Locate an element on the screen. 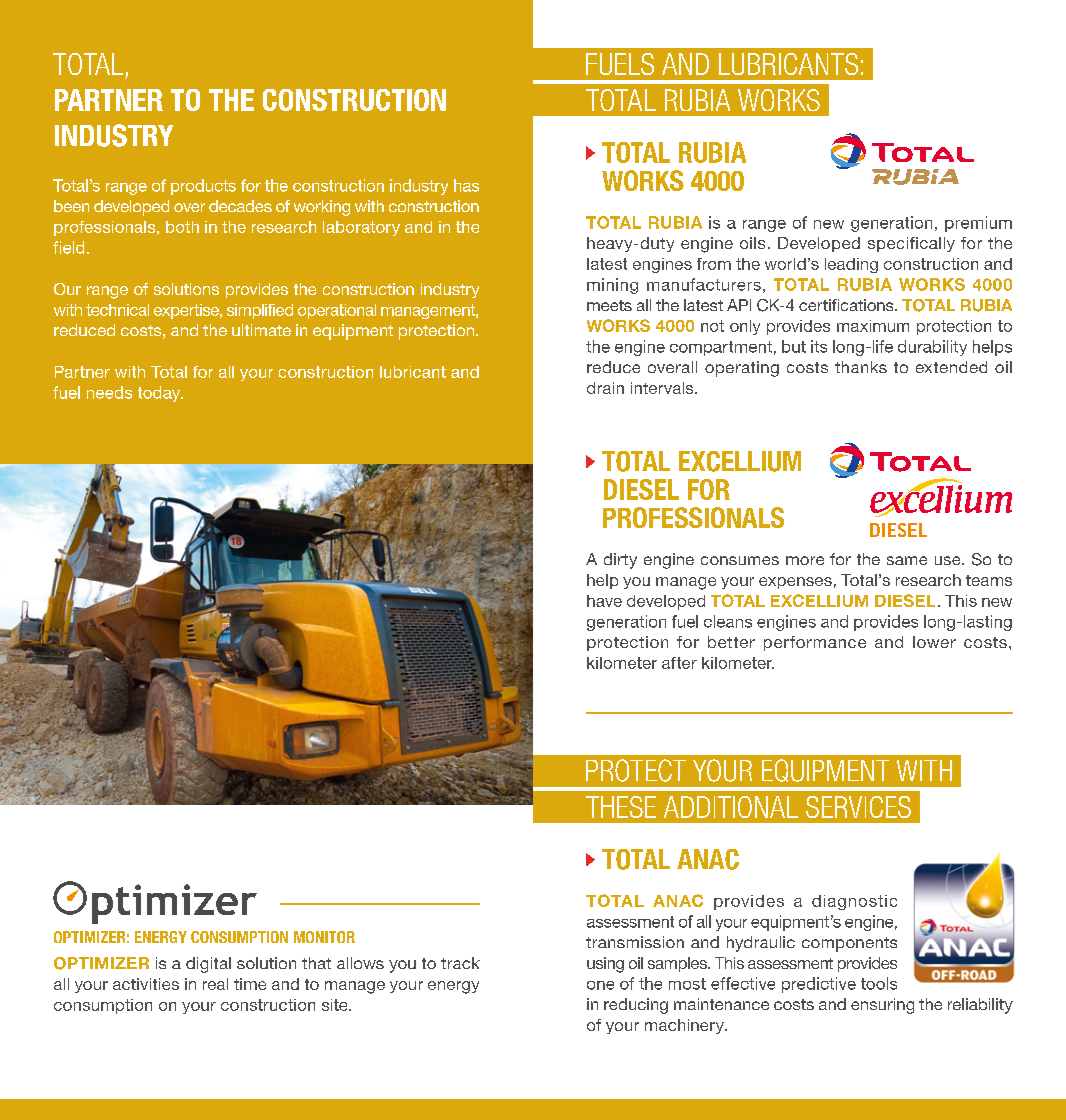 Image resolution: width=1066 pixels, height=1120 pixels. lower is located at coordinates (934, 642).
